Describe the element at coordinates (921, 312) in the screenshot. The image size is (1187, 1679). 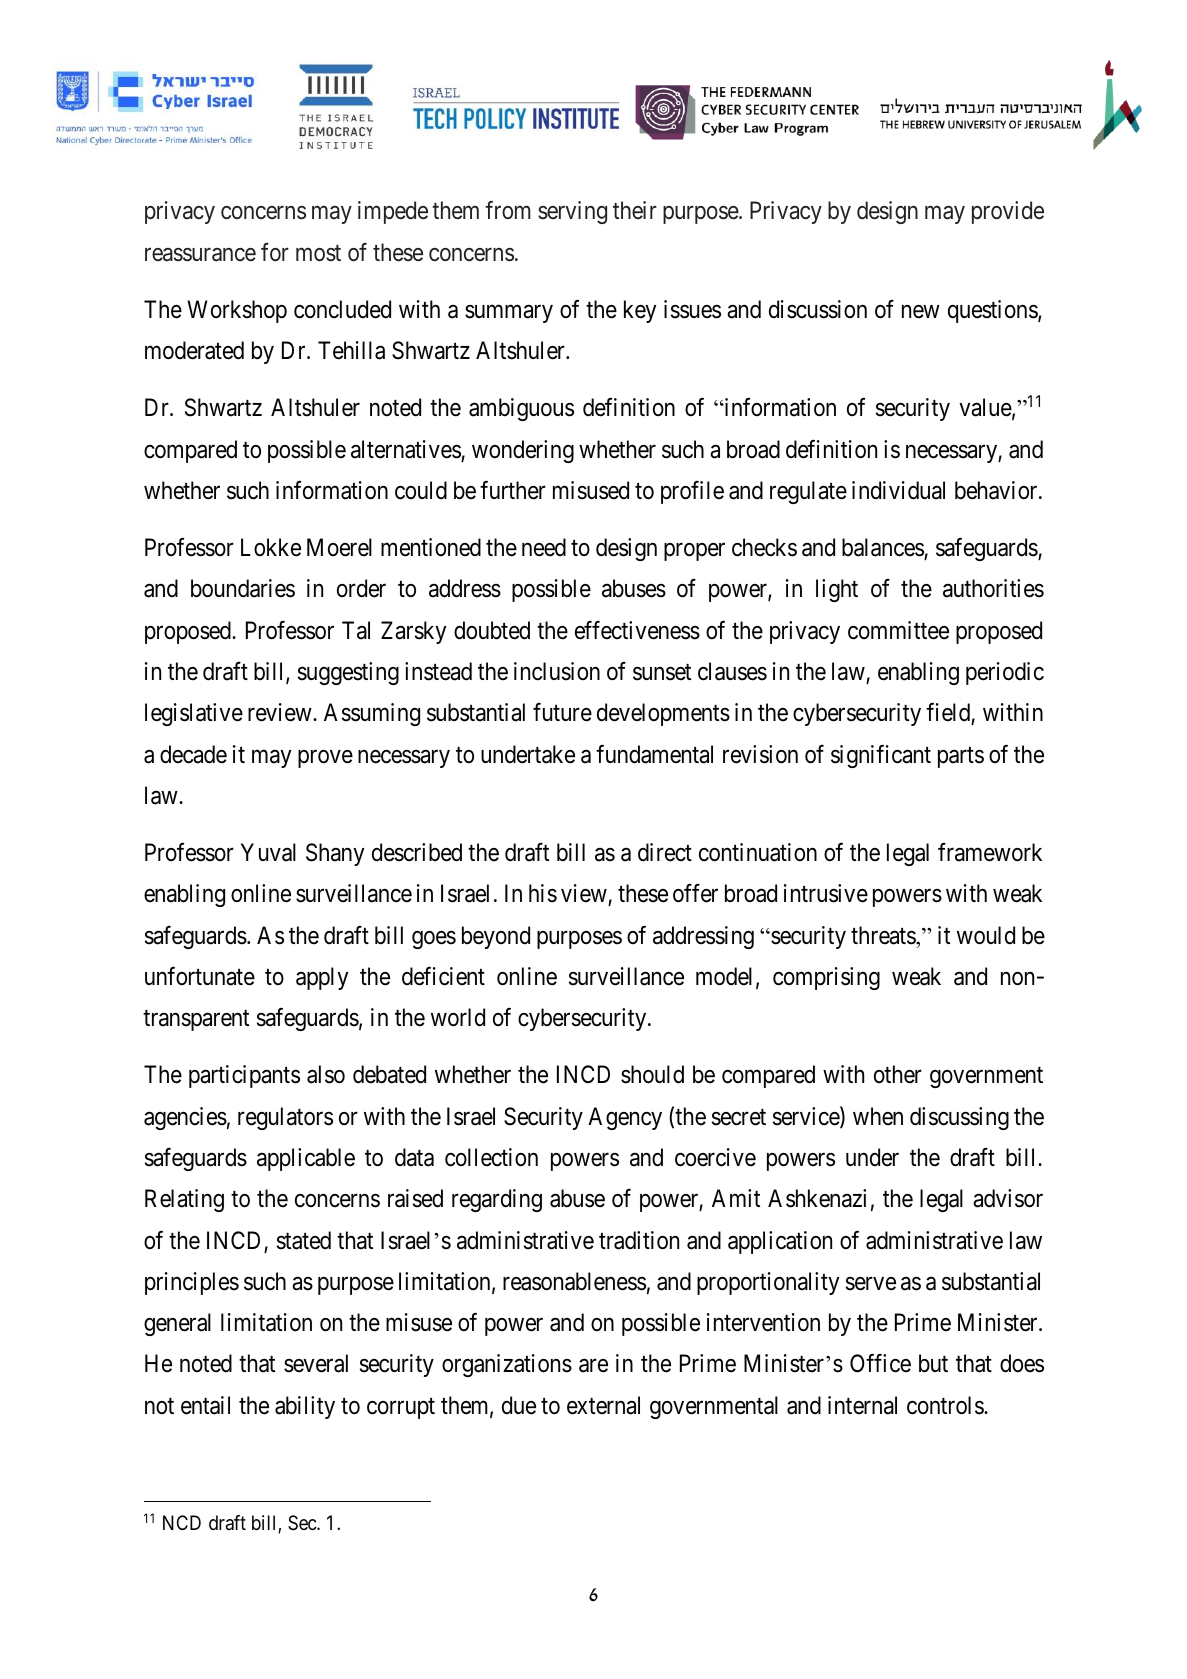
I see `new` at that location.
